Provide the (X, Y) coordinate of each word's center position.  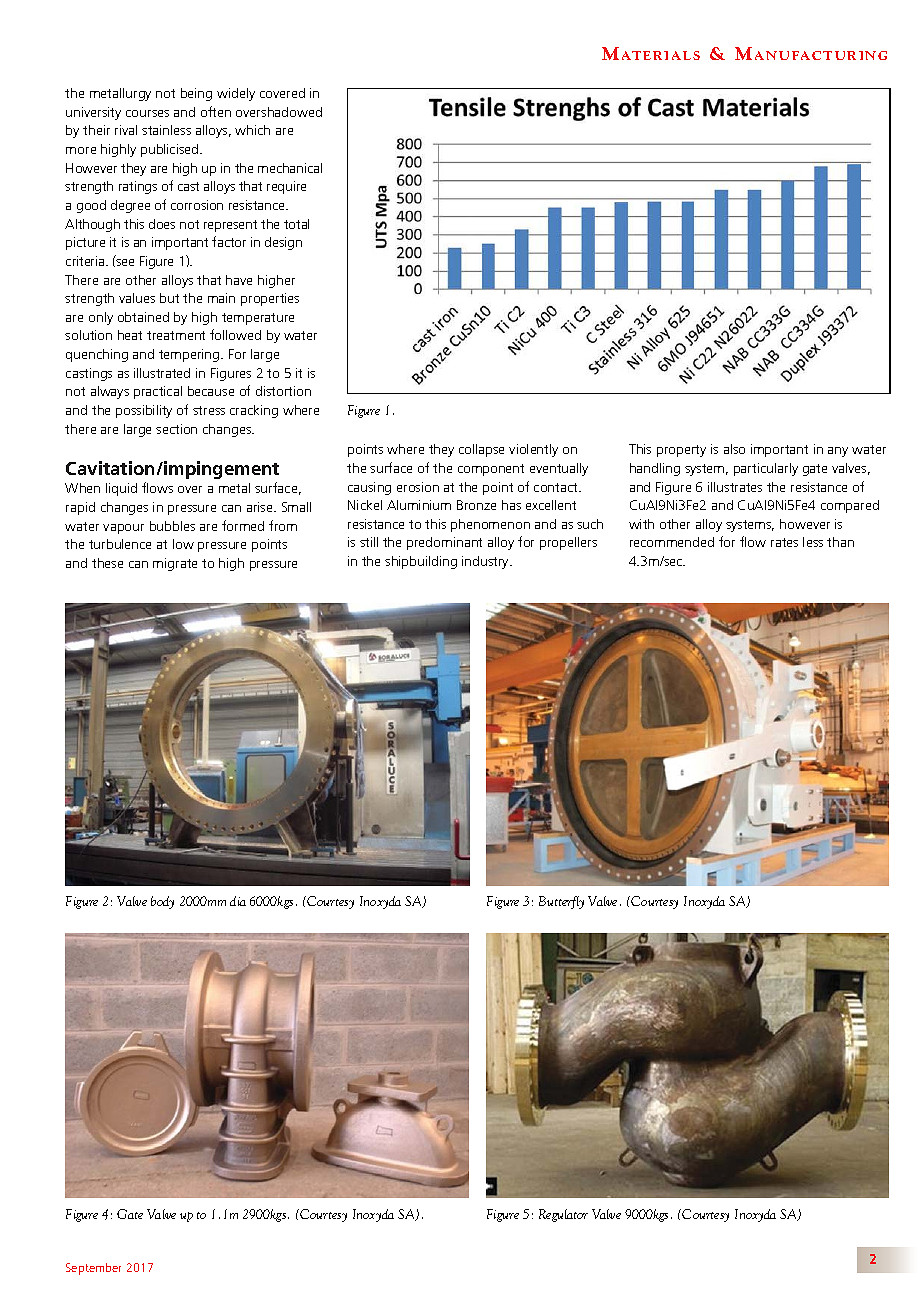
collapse (481, 450)
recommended (672, 542)
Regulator (563, 1215)
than (840, 542)
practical (158, 392)
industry (486, 562)
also (734, 449)
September (93, 1269)
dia (238, 901)
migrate (175, 564)
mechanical (290, 168)
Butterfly (561, 902)
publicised (171, 150)
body (162, 902)
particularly (766, 469)
